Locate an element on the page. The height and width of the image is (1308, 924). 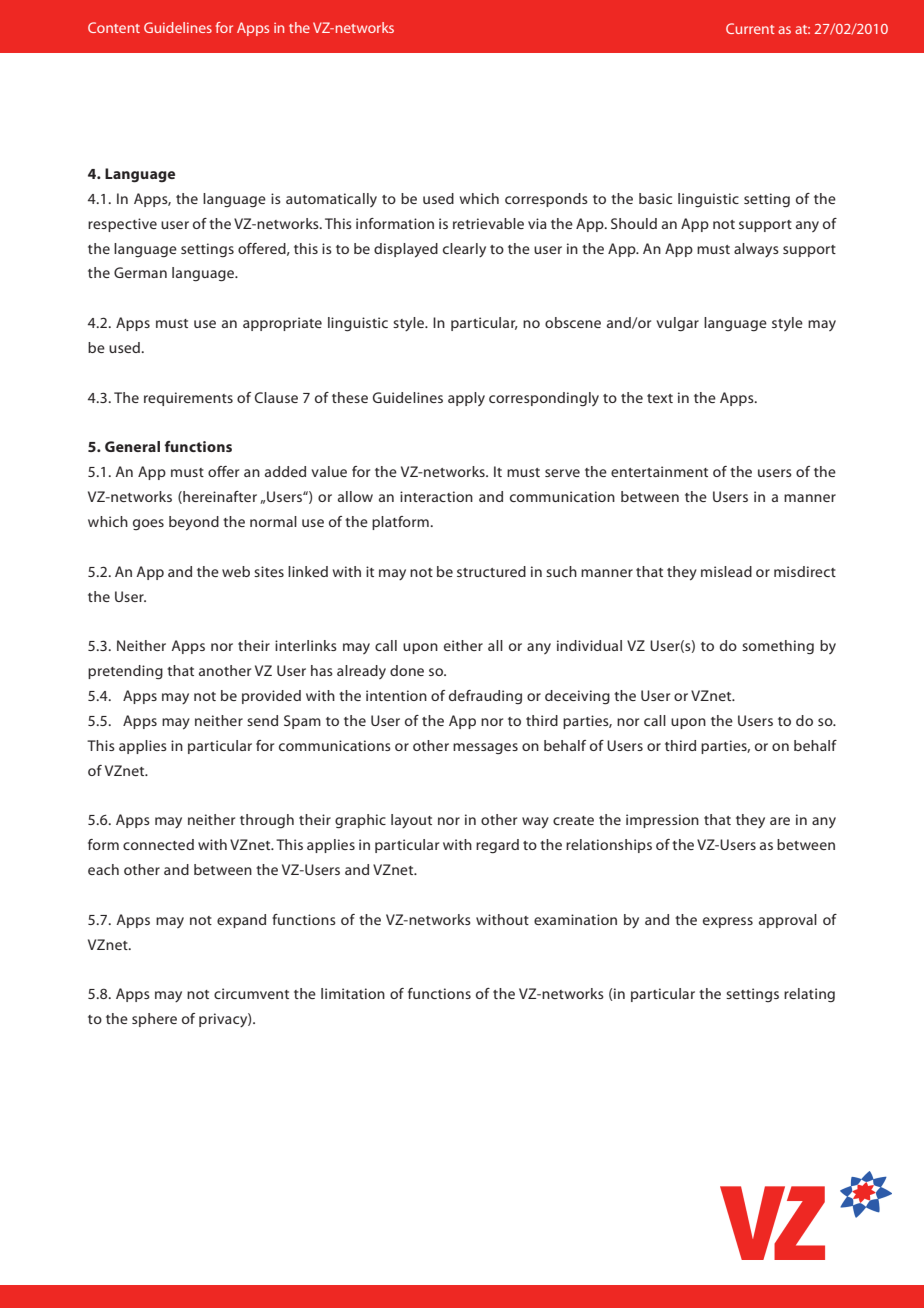
text is located at coordinates (660, 398).
